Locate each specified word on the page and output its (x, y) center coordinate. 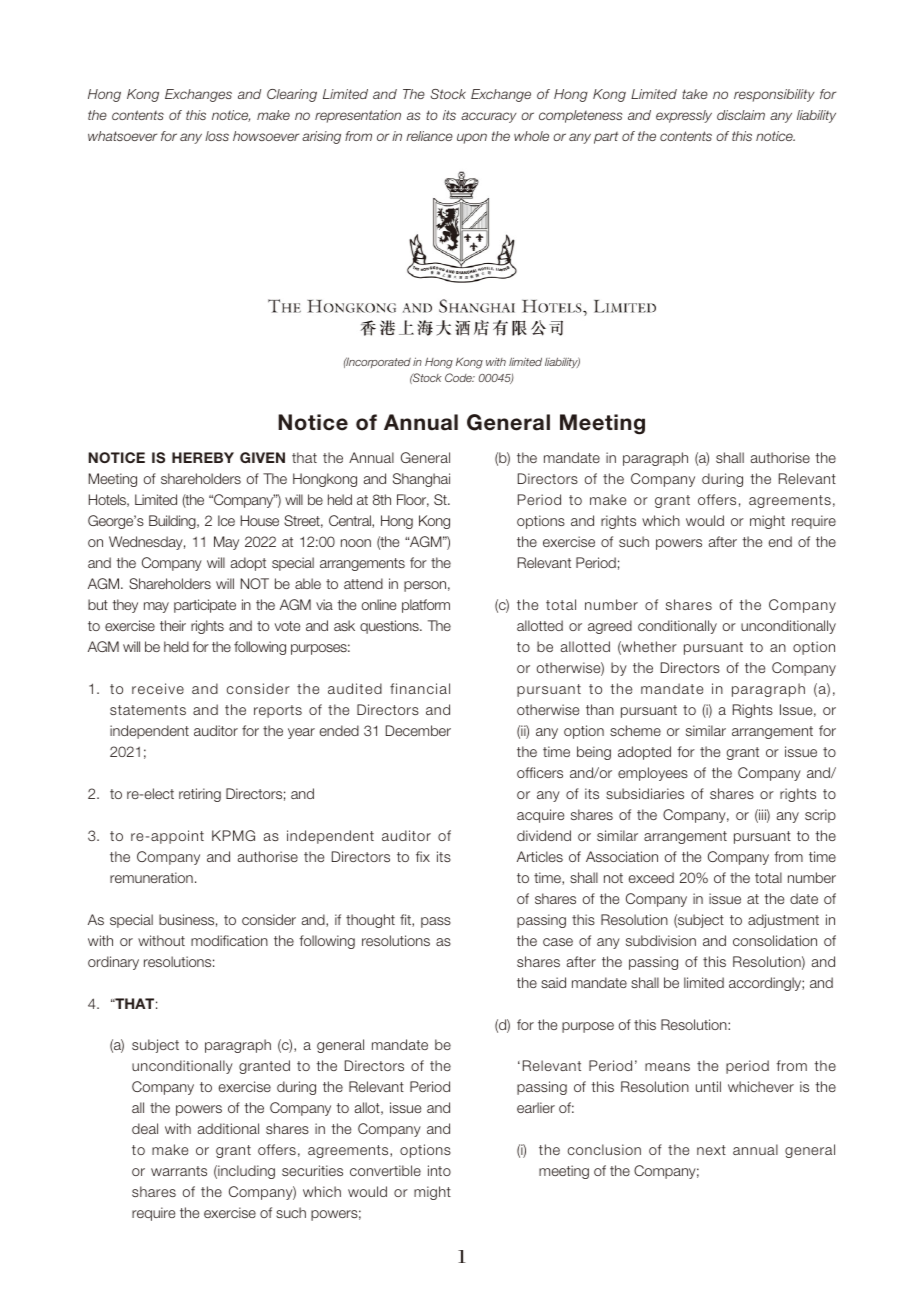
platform (426, 606)
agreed (610, 627)
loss (217, 136)
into (439, 1170)
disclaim (741, 115)
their (173, 625)
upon (472, 138)
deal (145, 1128)
